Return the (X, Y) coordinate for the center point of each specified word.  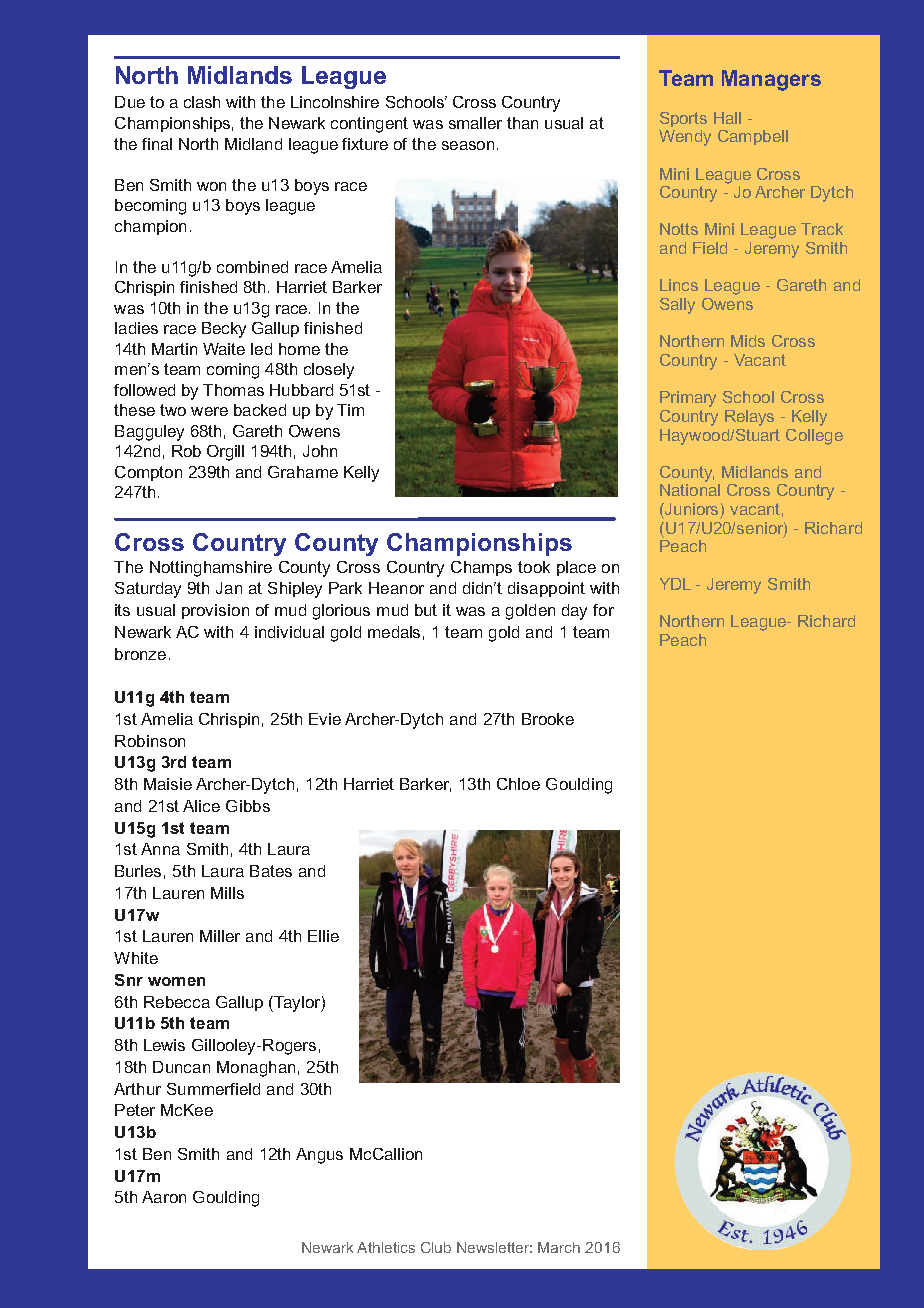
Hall (727, 118)
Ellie (323, 936)
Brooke (548, 719)
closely (329, 371)
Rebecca (177, 1002)
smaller (475, 123)
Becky (224, 330)
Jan (229, 588)
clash (202, 102)
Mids (748, 341)
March (559, 1247)
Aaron (164, 1197)
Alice (201, 806)
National (690, 490)
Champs (481, 568)
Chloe (518, 784)
